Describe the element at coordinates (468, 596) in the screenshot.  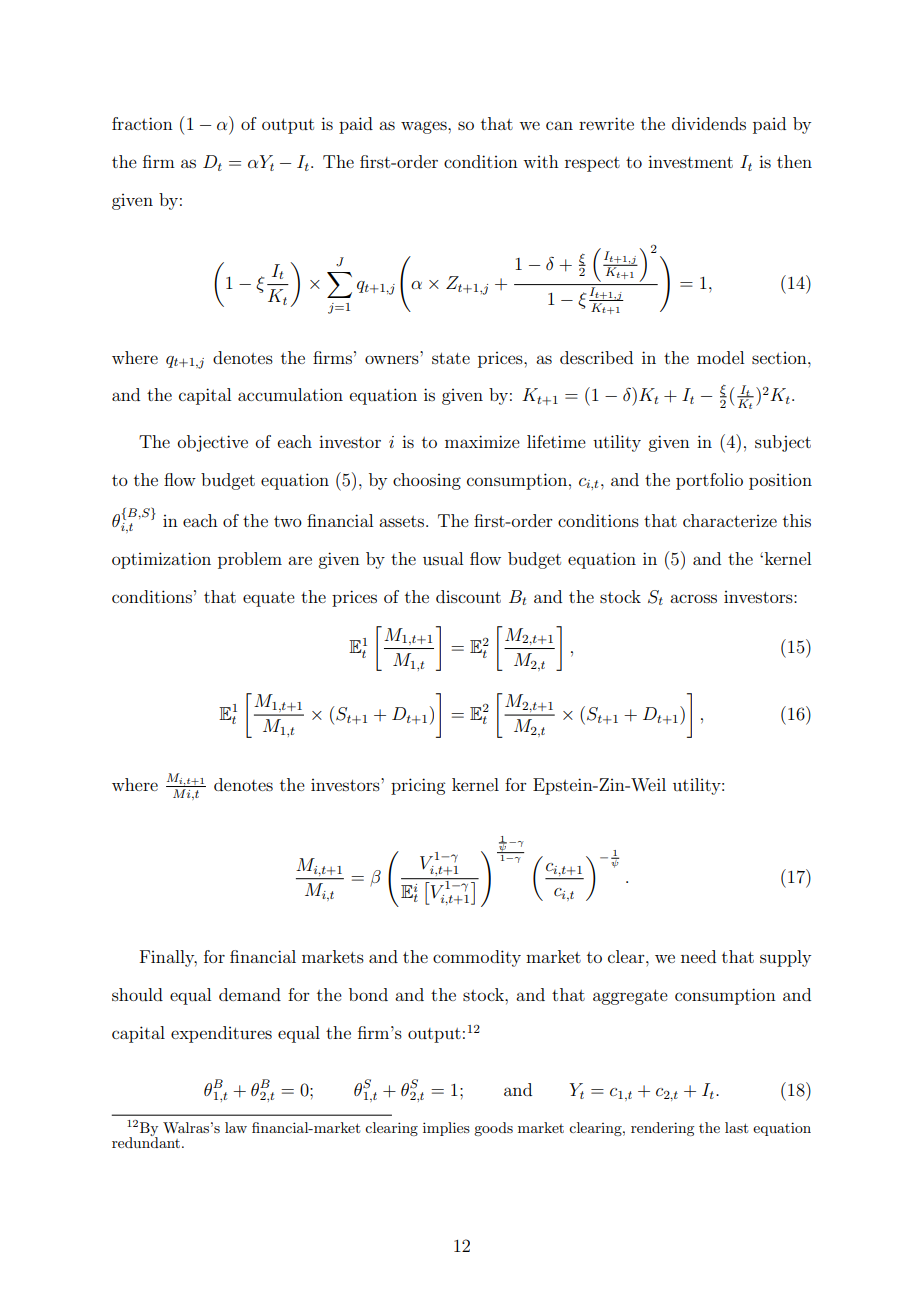
I see `discount` at that location.
